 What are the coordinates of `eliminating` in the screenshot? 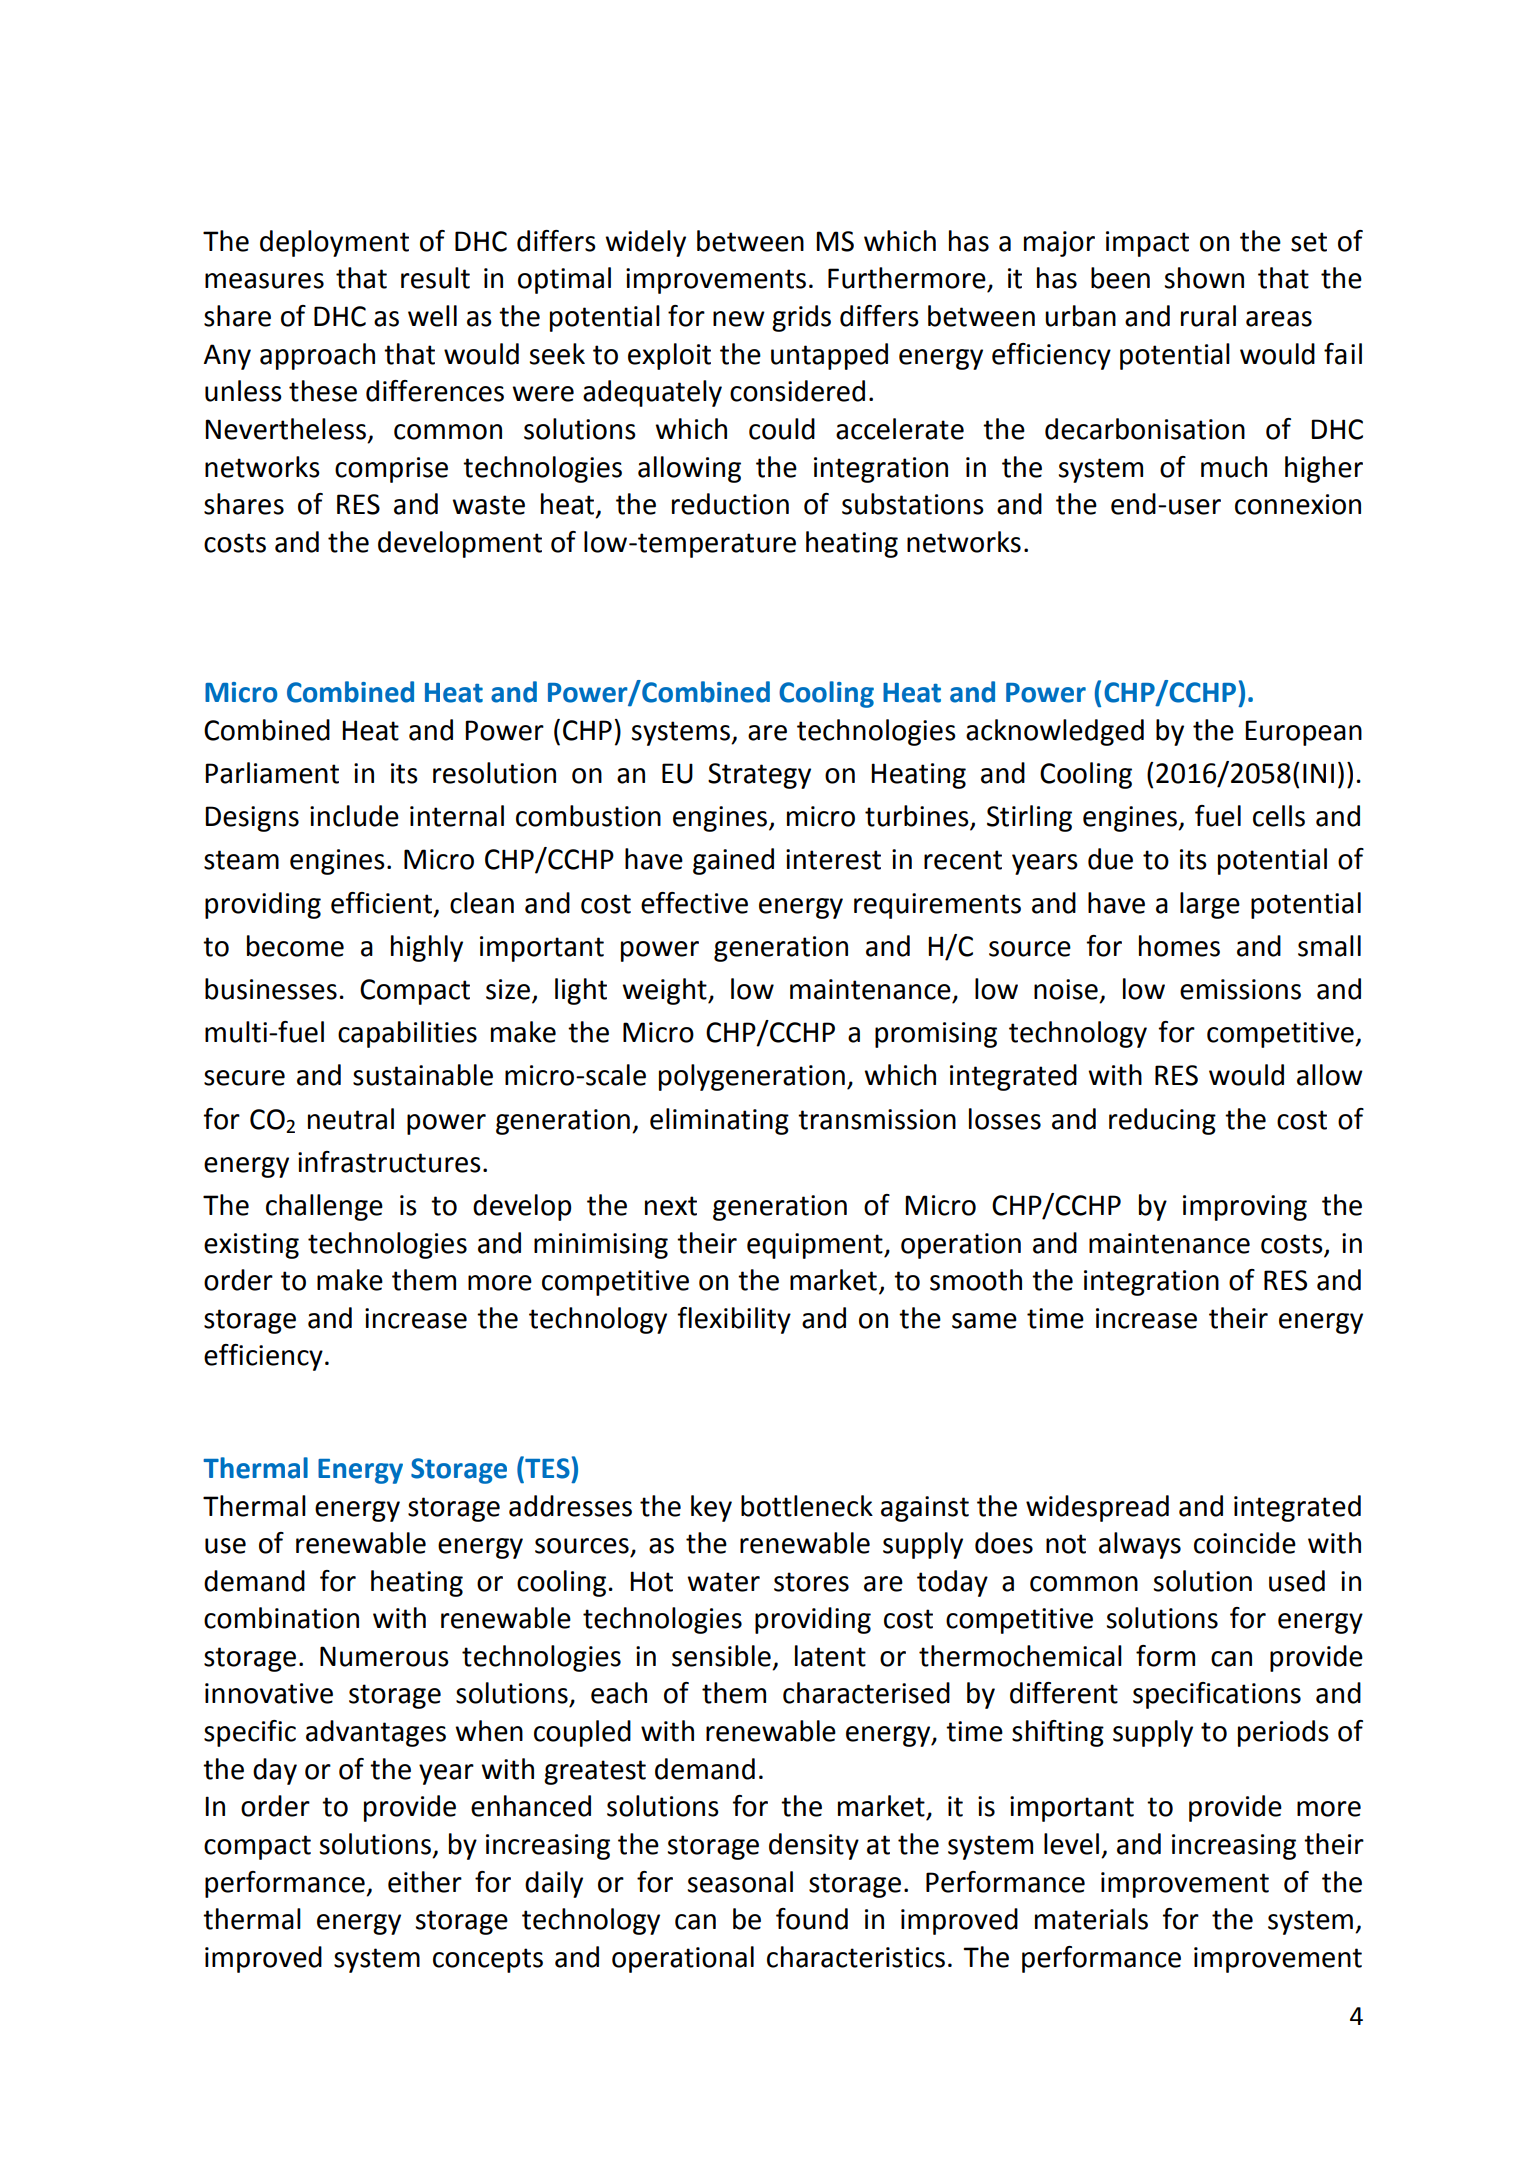 It's located at (719, 1121).
